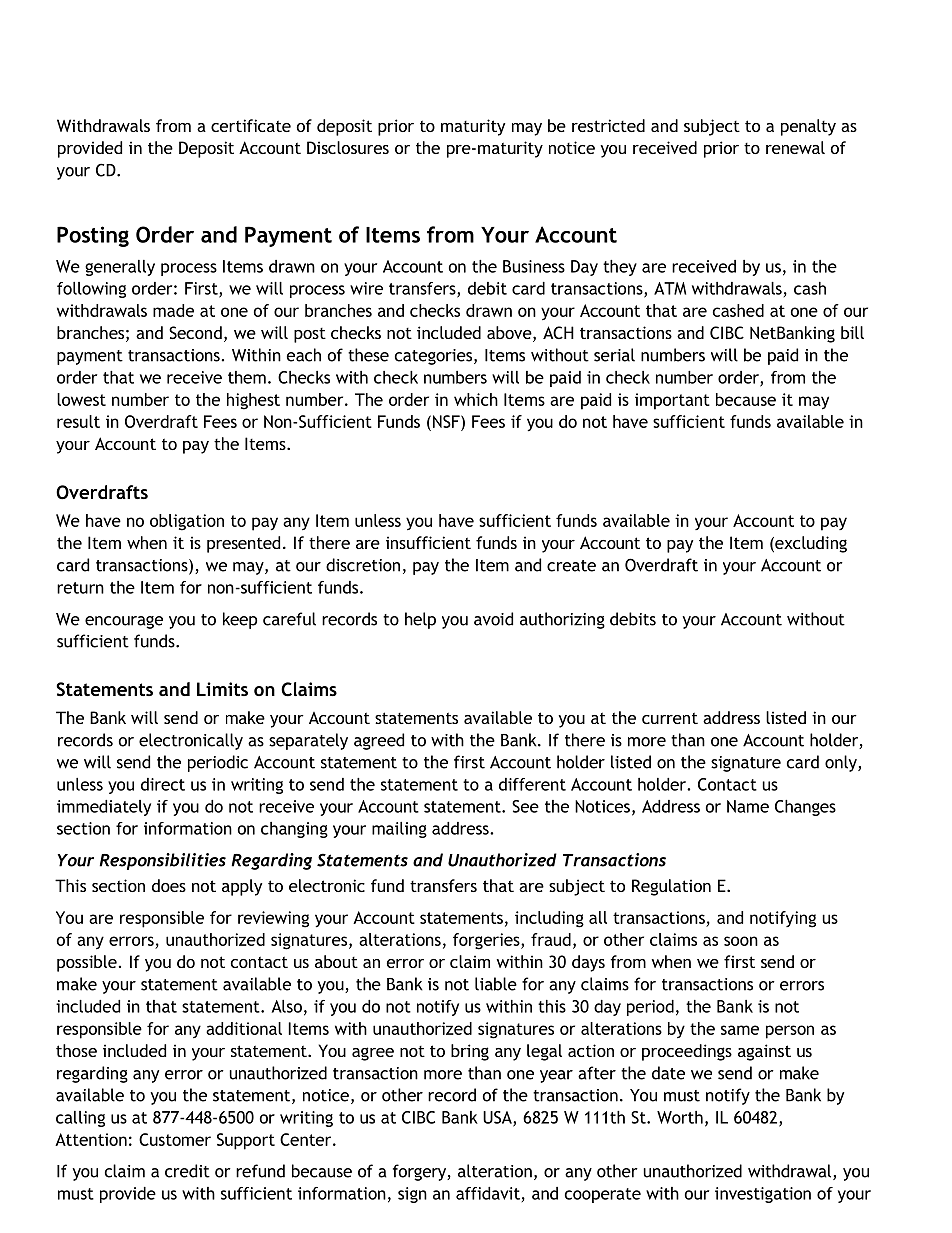 This screenshot has width=952, height=1233. Describe the element at coordinates (795, 147) in the screenshot. I see `renewal` at that location.
